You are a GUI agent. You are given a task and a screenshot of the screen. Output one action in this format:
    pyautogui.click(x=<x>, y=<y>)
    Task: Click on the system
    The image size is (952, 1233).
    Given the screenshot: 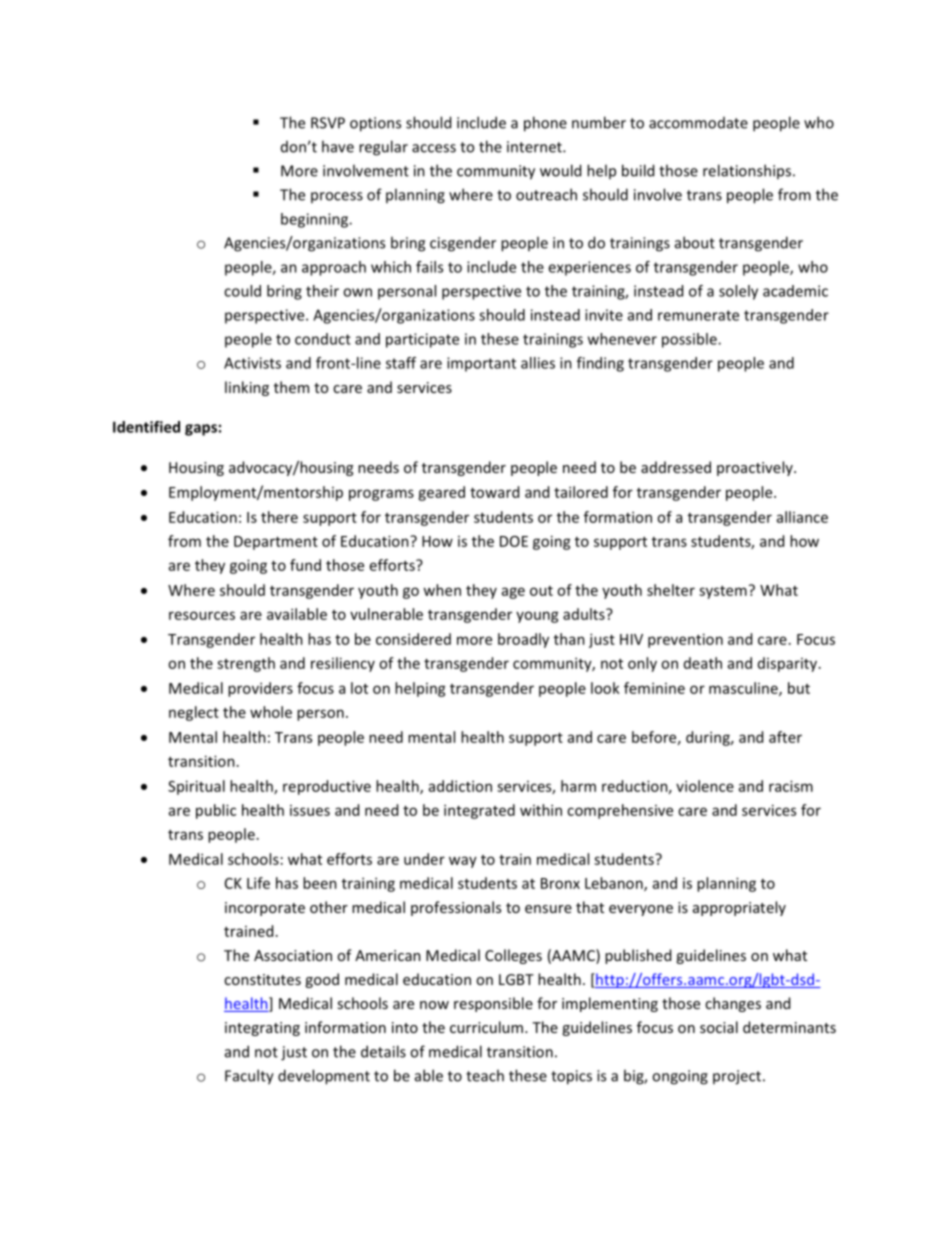 What is the action you would take?
    pyautogui.click(x=723, y=592)
